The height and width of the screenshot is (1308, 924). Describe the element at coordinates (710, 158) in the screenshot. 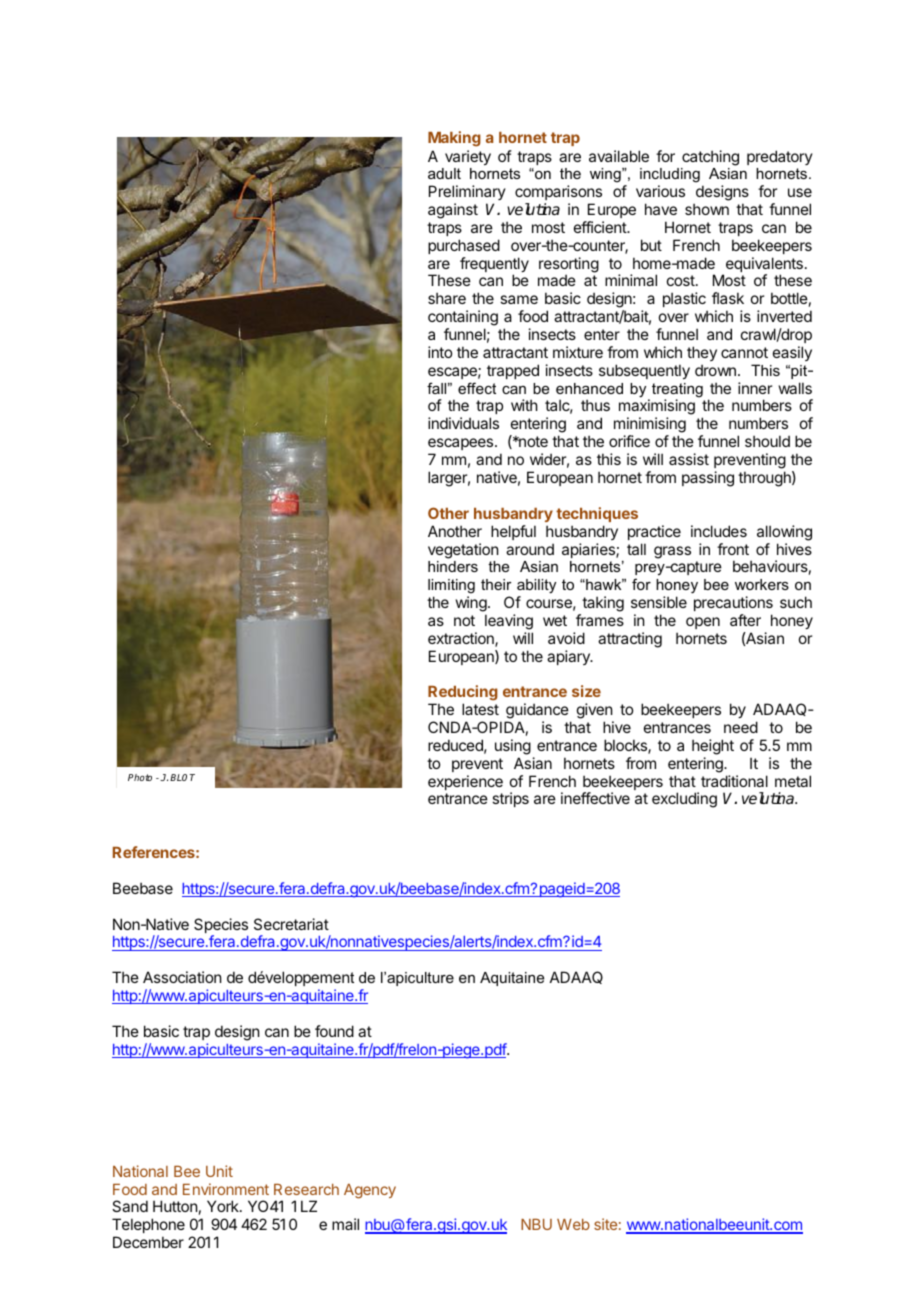

I see `catching` at that location.
